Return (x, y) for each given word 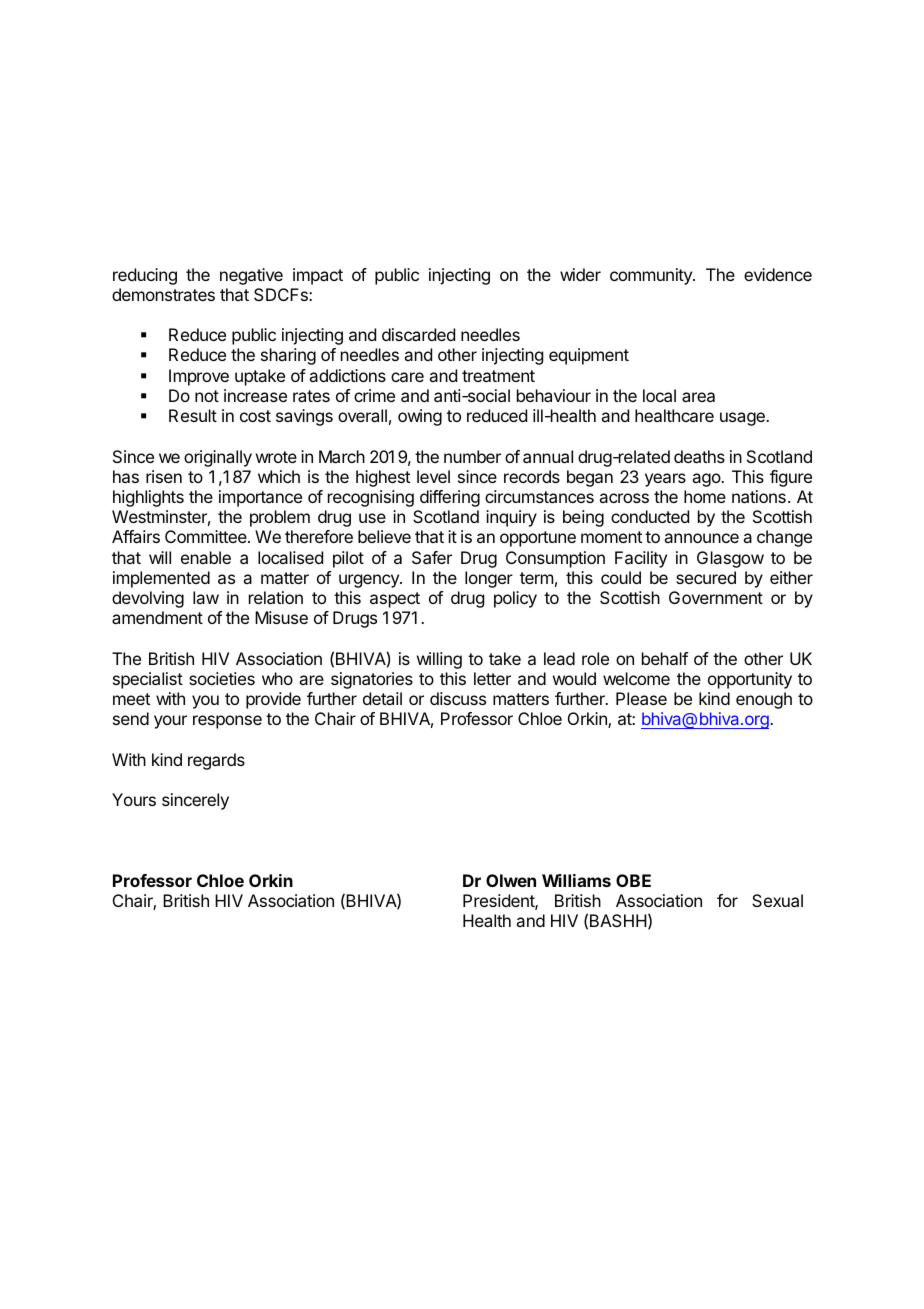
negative (251, 276)
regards (216, 761)
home (705, 496)
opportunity (750, 680)
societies (222, 678)
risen (164, 476)
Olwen (511, 880)
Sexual (777, 900)
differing (450, 498)
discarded (418, 334)
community (652, 276)
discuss (458, 698)
